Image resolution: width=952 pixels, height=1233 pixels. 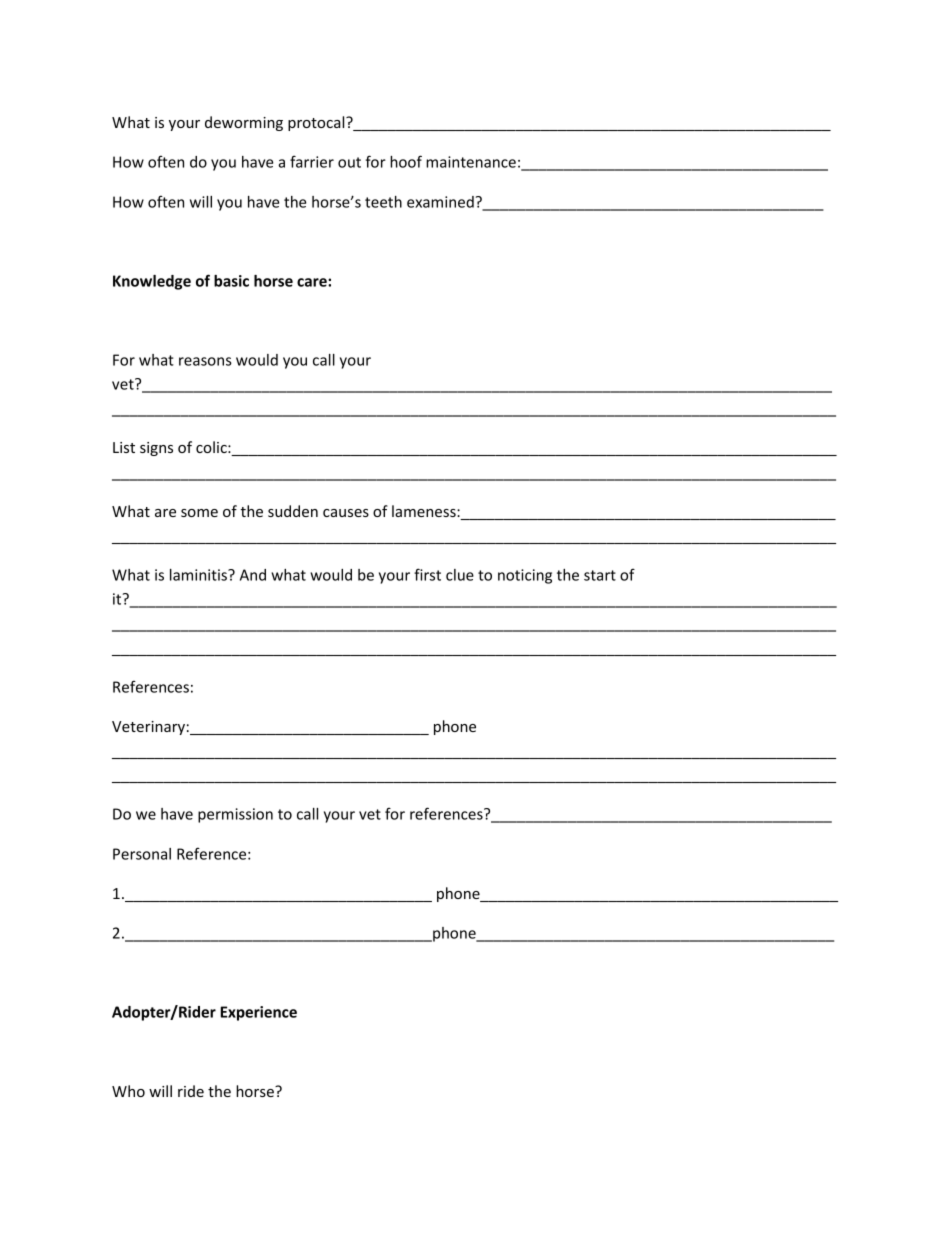 What do you see at coordinates (600, 575) in the document?
I see `start` at bounding box center [600, 575].
